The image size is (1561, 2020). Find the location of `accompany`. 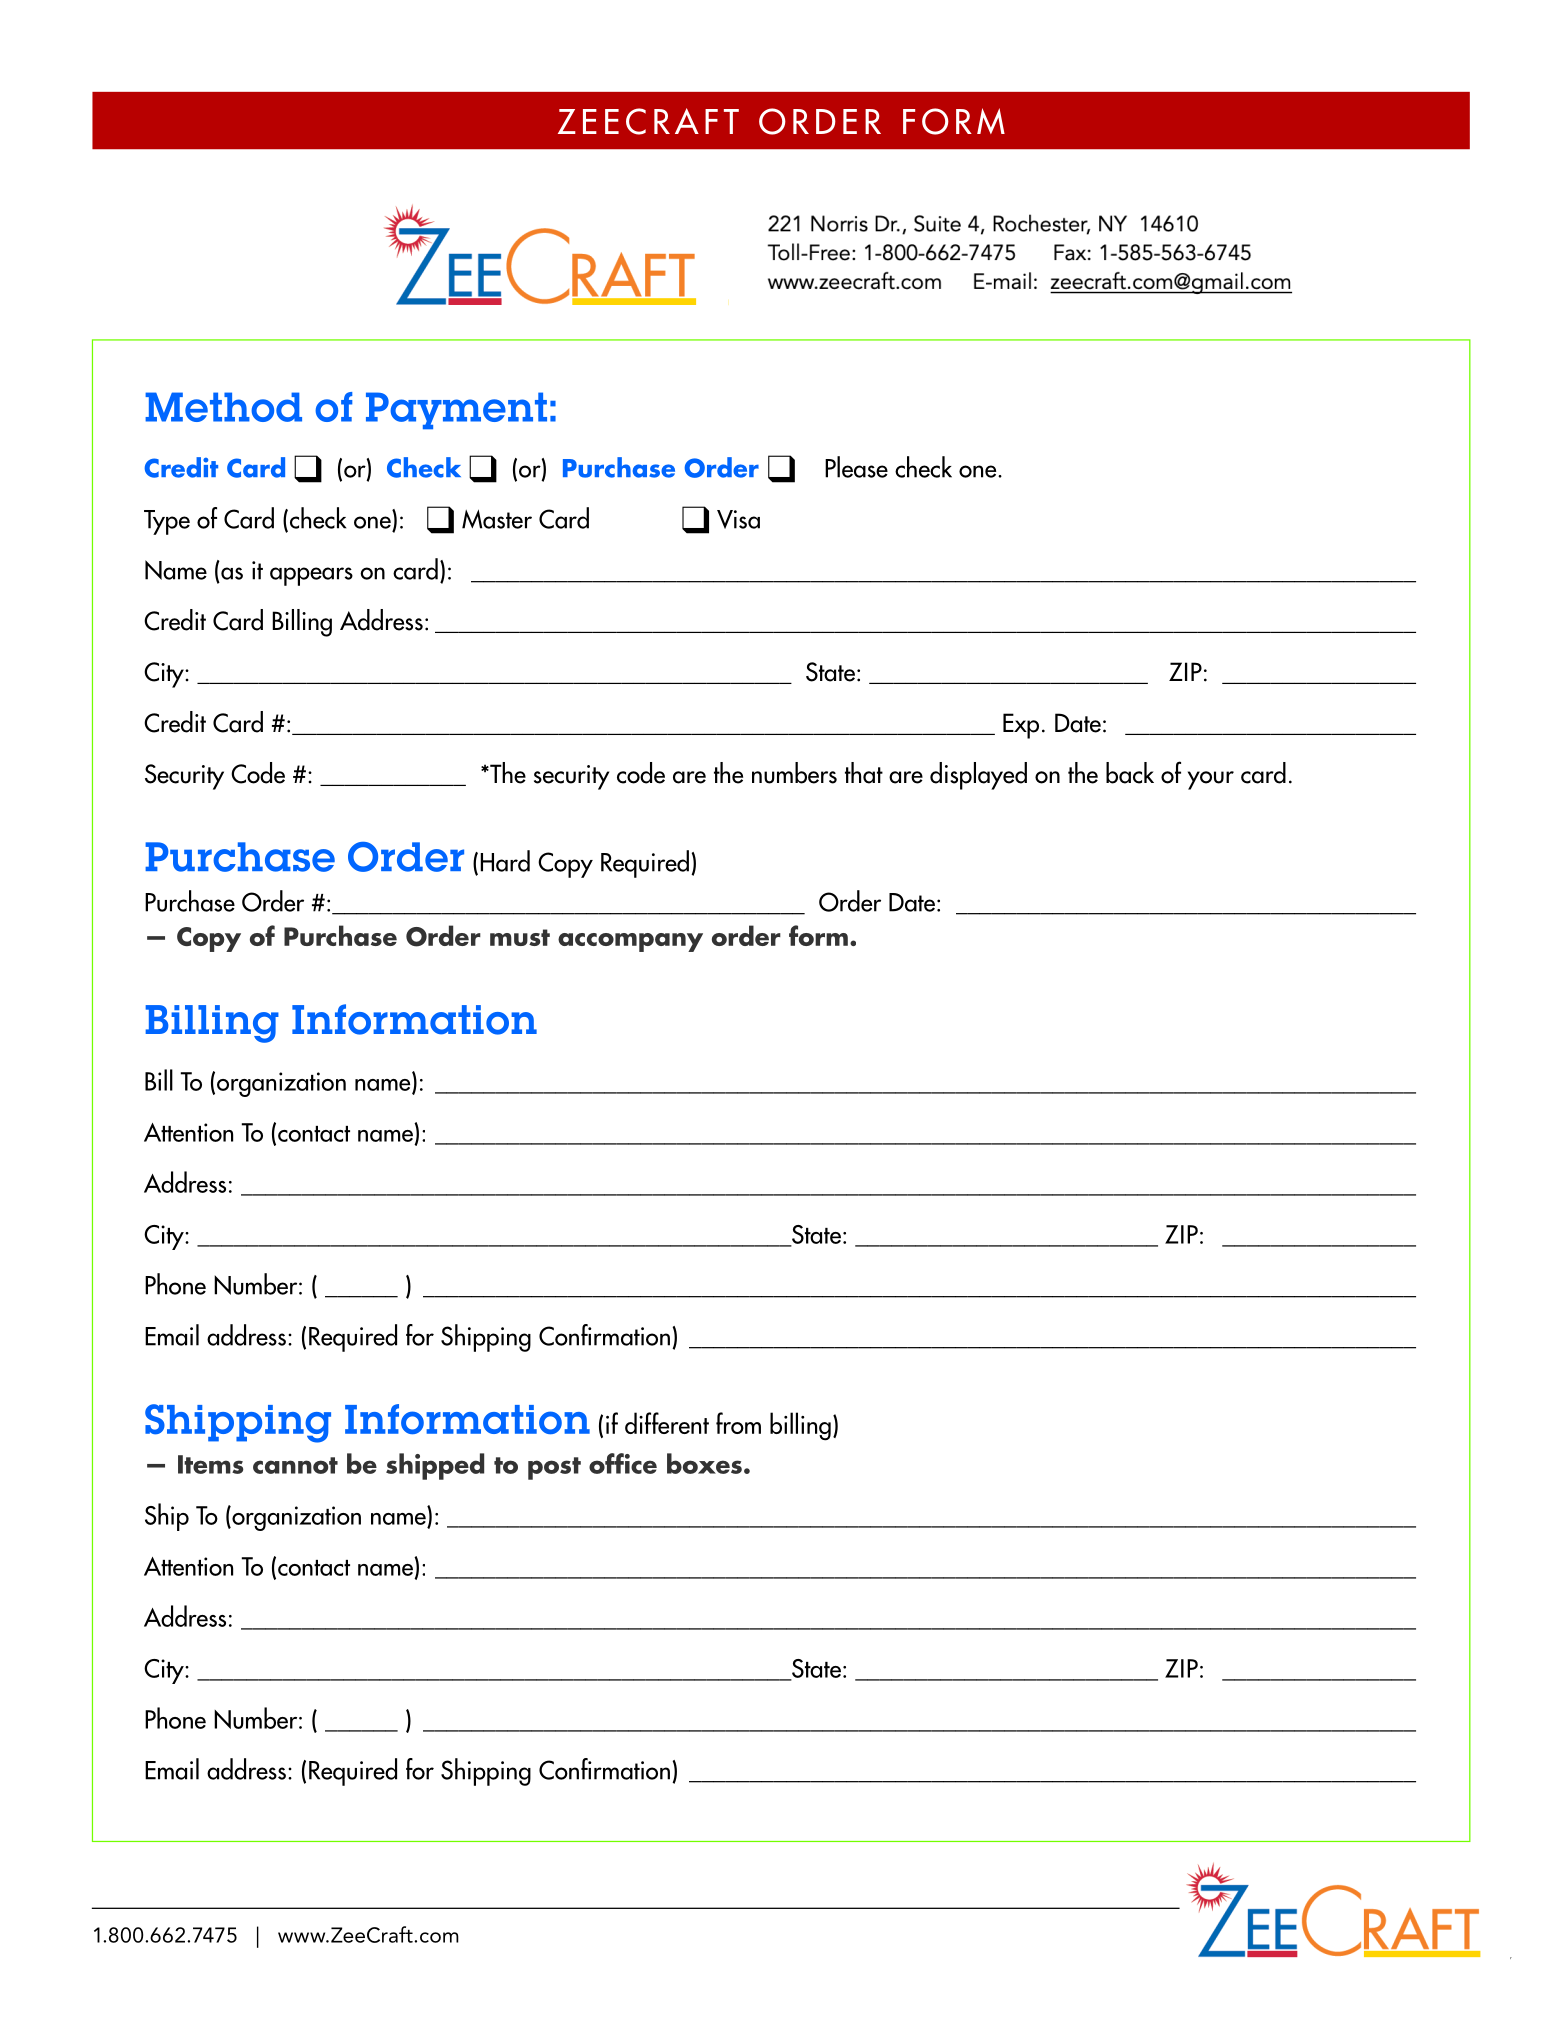

accompany is located at coordinates (630, 942).
